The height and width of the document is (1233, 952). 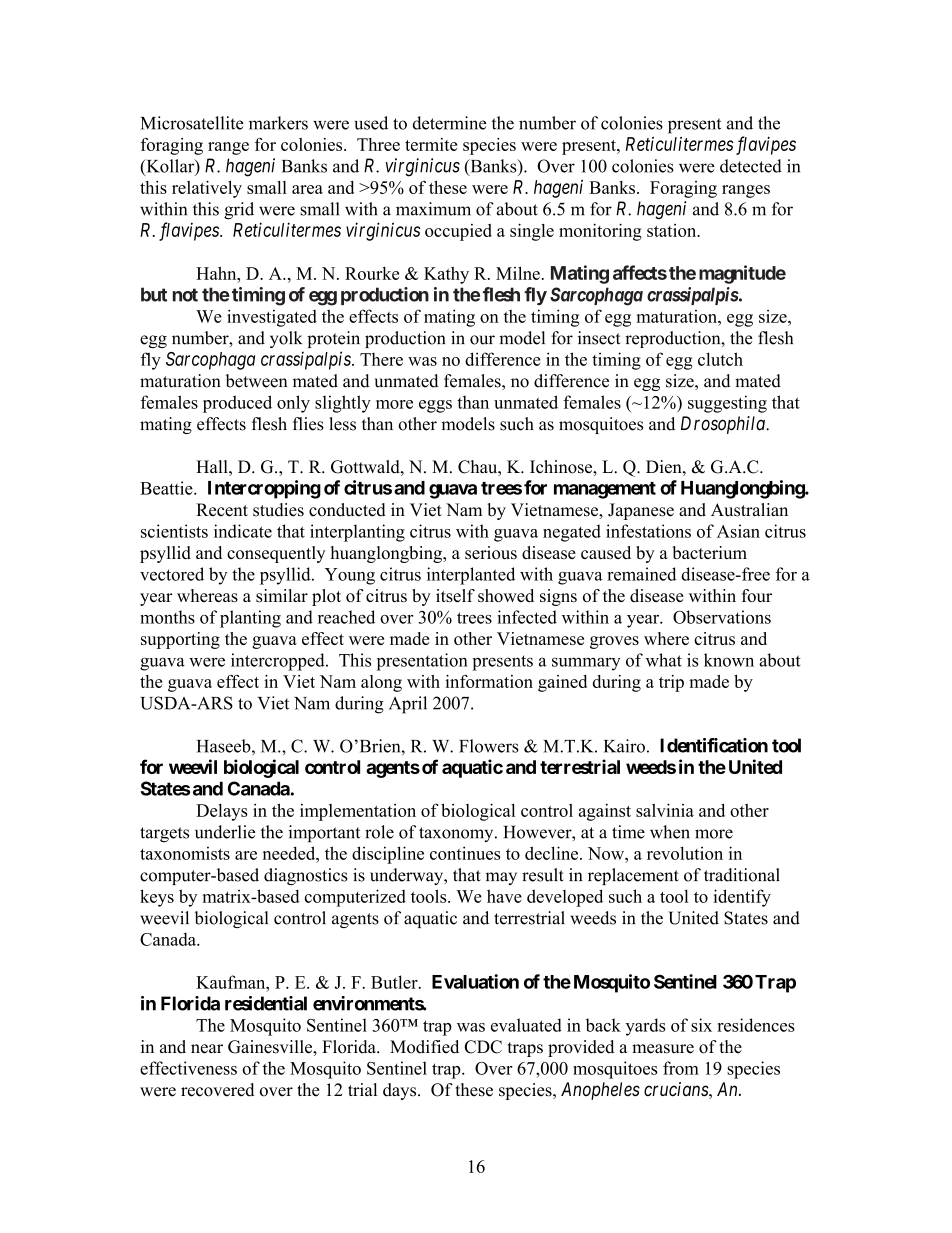 What do you see at coordinates (751, 166) in the document?
I see `detected` at bounding box center [751, 166].
